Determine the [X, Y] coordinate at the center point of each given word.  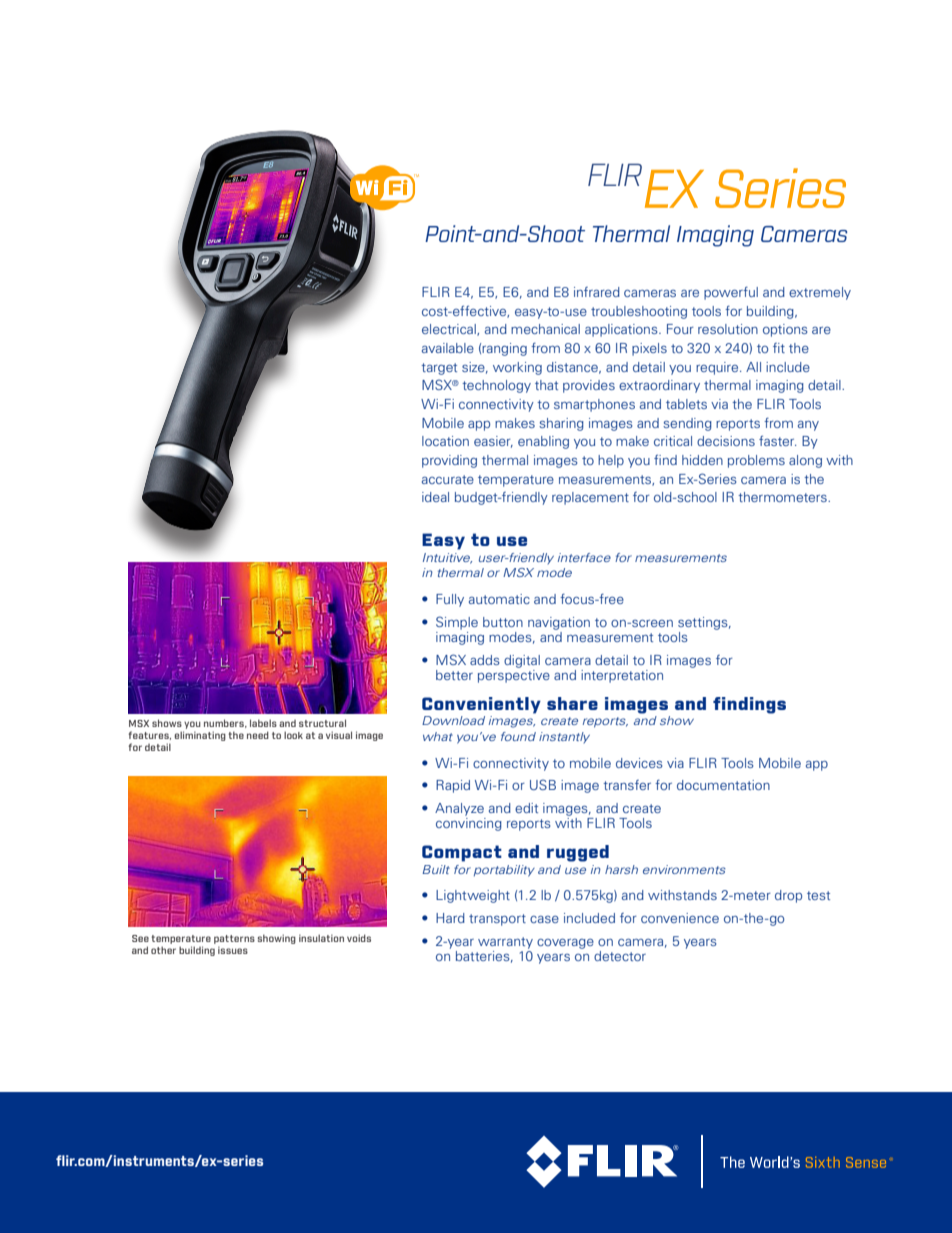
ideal [435, 497]
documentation [723, 785]
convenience [680, 918]
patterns [234, 939]
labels [263, 723]
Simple [457, 623]
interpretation [622, 676]
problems [756, 461]
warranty [505, 943]
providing [449, 461]
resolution [728, 329]
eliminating [200, 736]
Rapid [453, 786]
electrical [450, 330]
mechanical [545, 329]
